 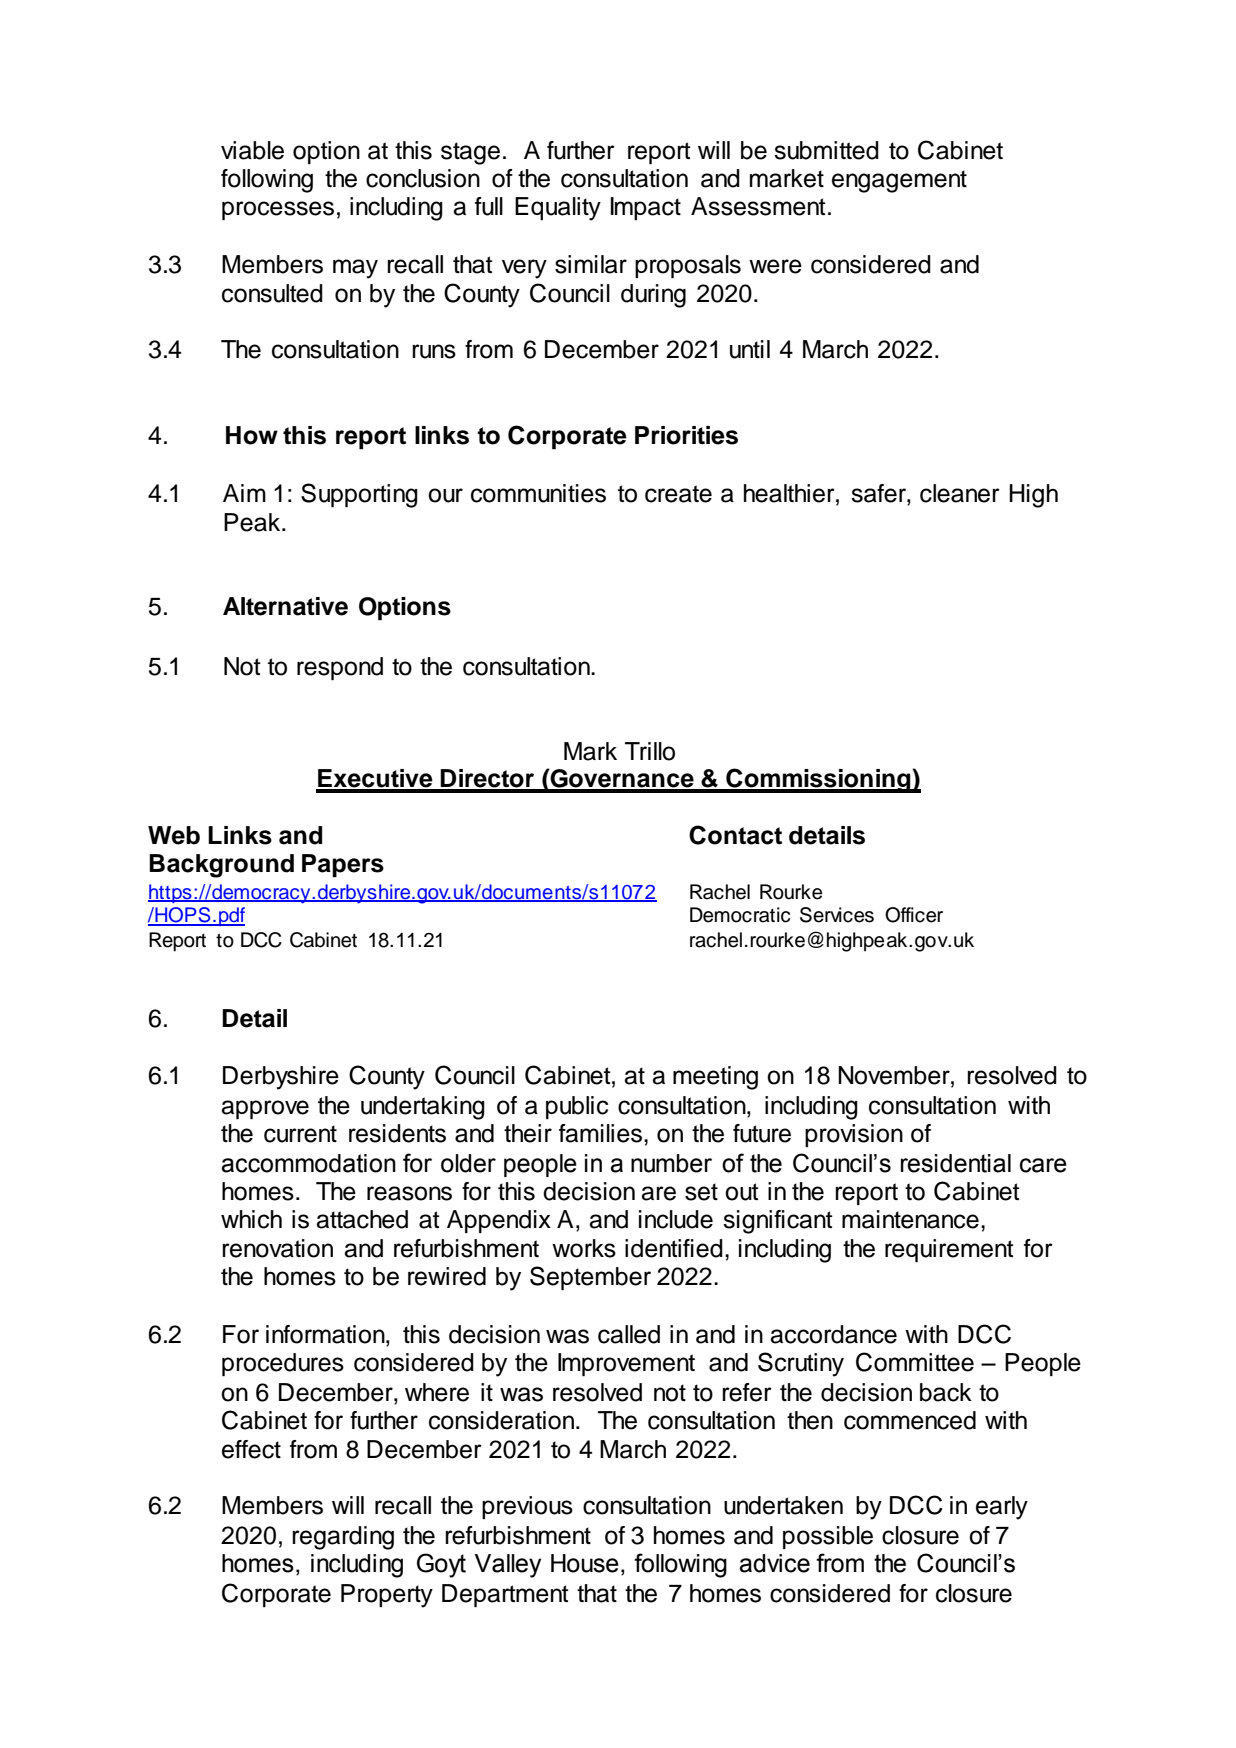 What do you see at coordinates (1002, 1508) in the screenshot?
I see `early` at bounding box center [1002, 1508].
